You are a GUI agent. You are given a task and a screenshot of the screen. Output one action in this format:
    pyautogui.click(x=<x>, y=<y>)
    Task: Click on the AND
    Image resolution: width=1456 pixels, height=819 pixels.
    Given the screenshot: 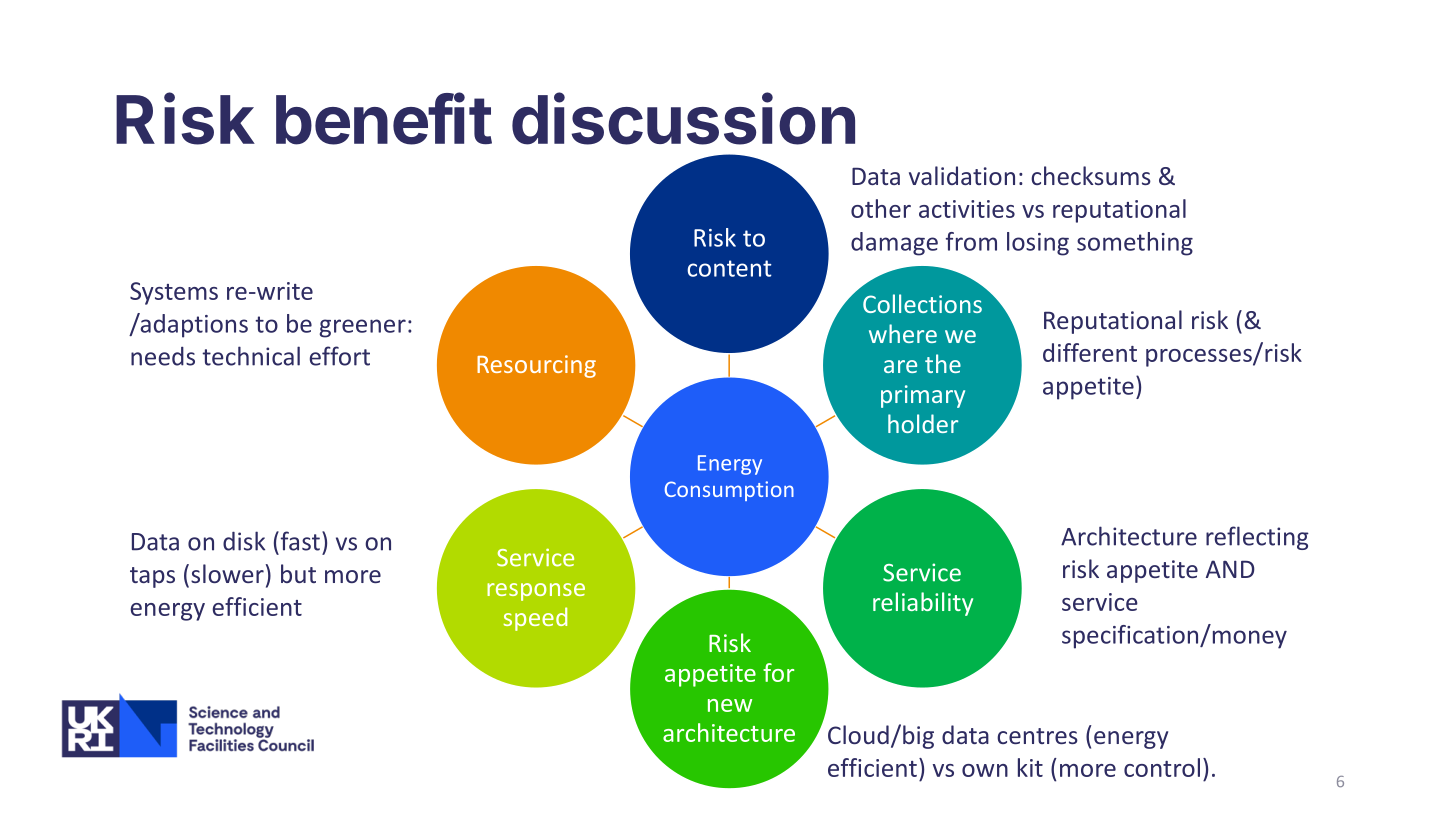 What is the action you would take?
    pyautogui.click(x=1230, y=569)
